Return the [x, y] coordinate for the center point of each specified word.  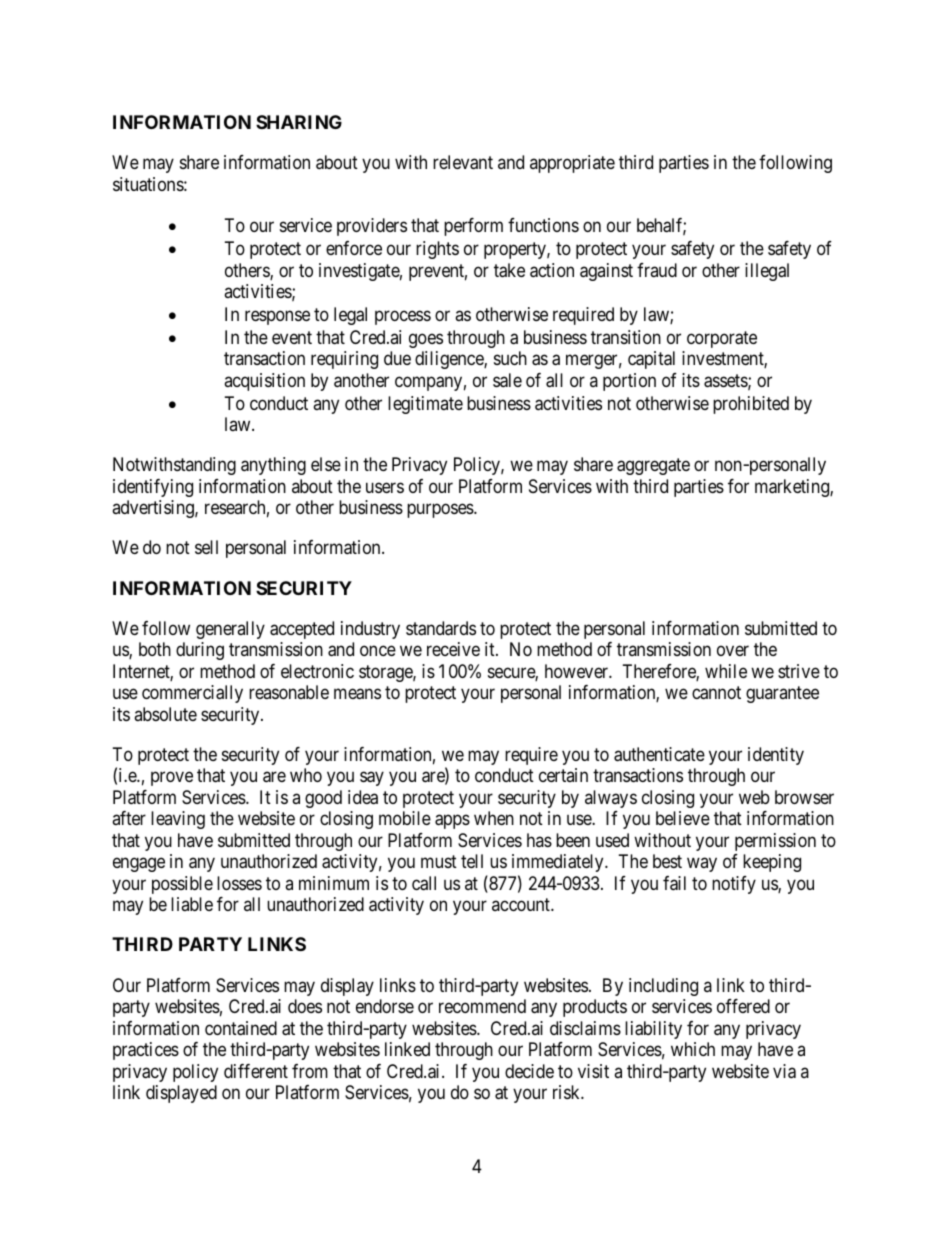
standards [441, 628]
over [733, 651]
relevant [463, 162]
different [256, 1071]
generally [230, 630]
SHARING [299, 122]
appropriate [572, 164]
